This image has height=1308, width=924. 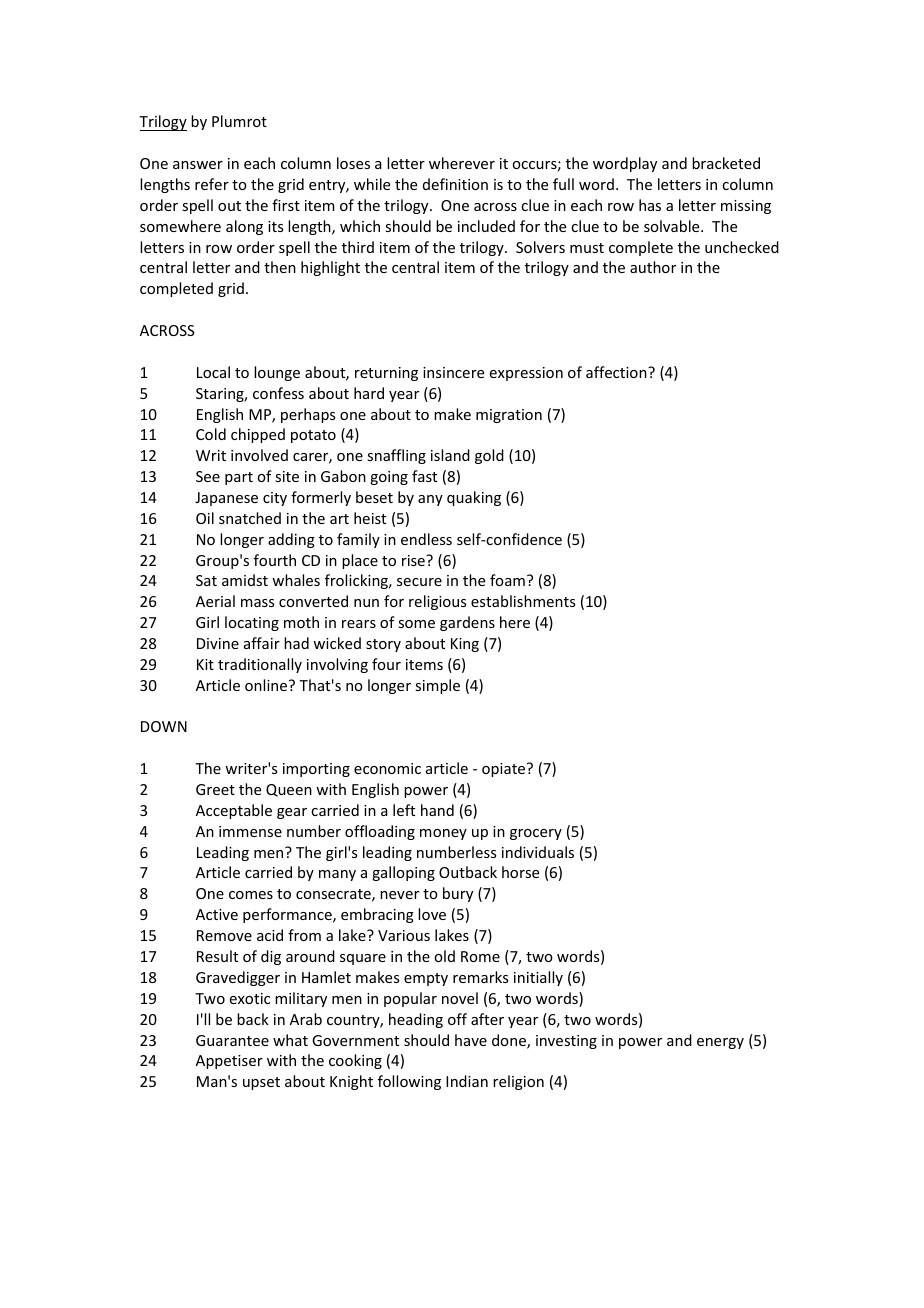 What do you see at coordinates (471, 1040) in the image?
I see `have` at bounding box center [471, 1040].
